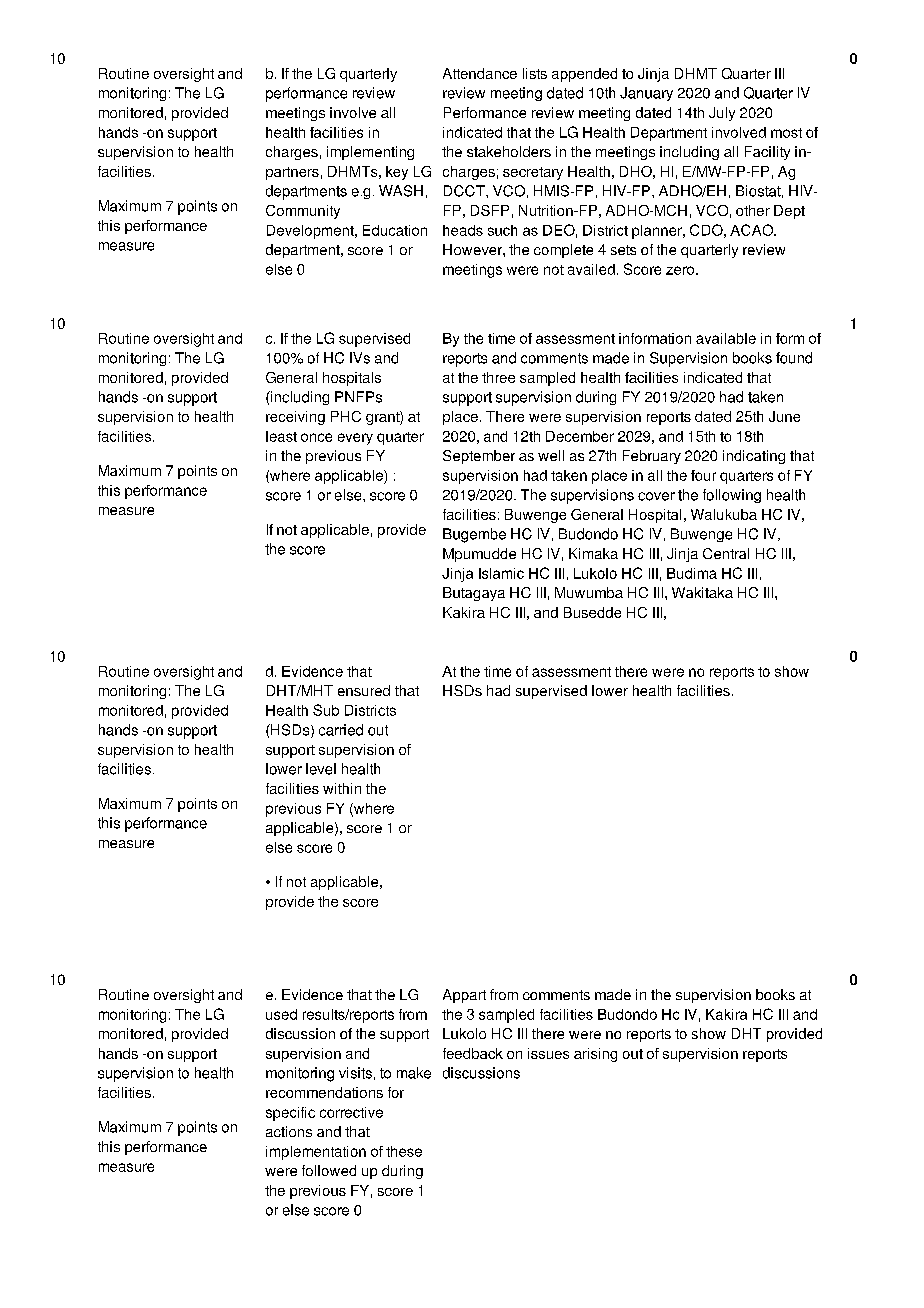  Describe the element at coordinates (355, 439) in the screenshot. I see `every` at that location.
